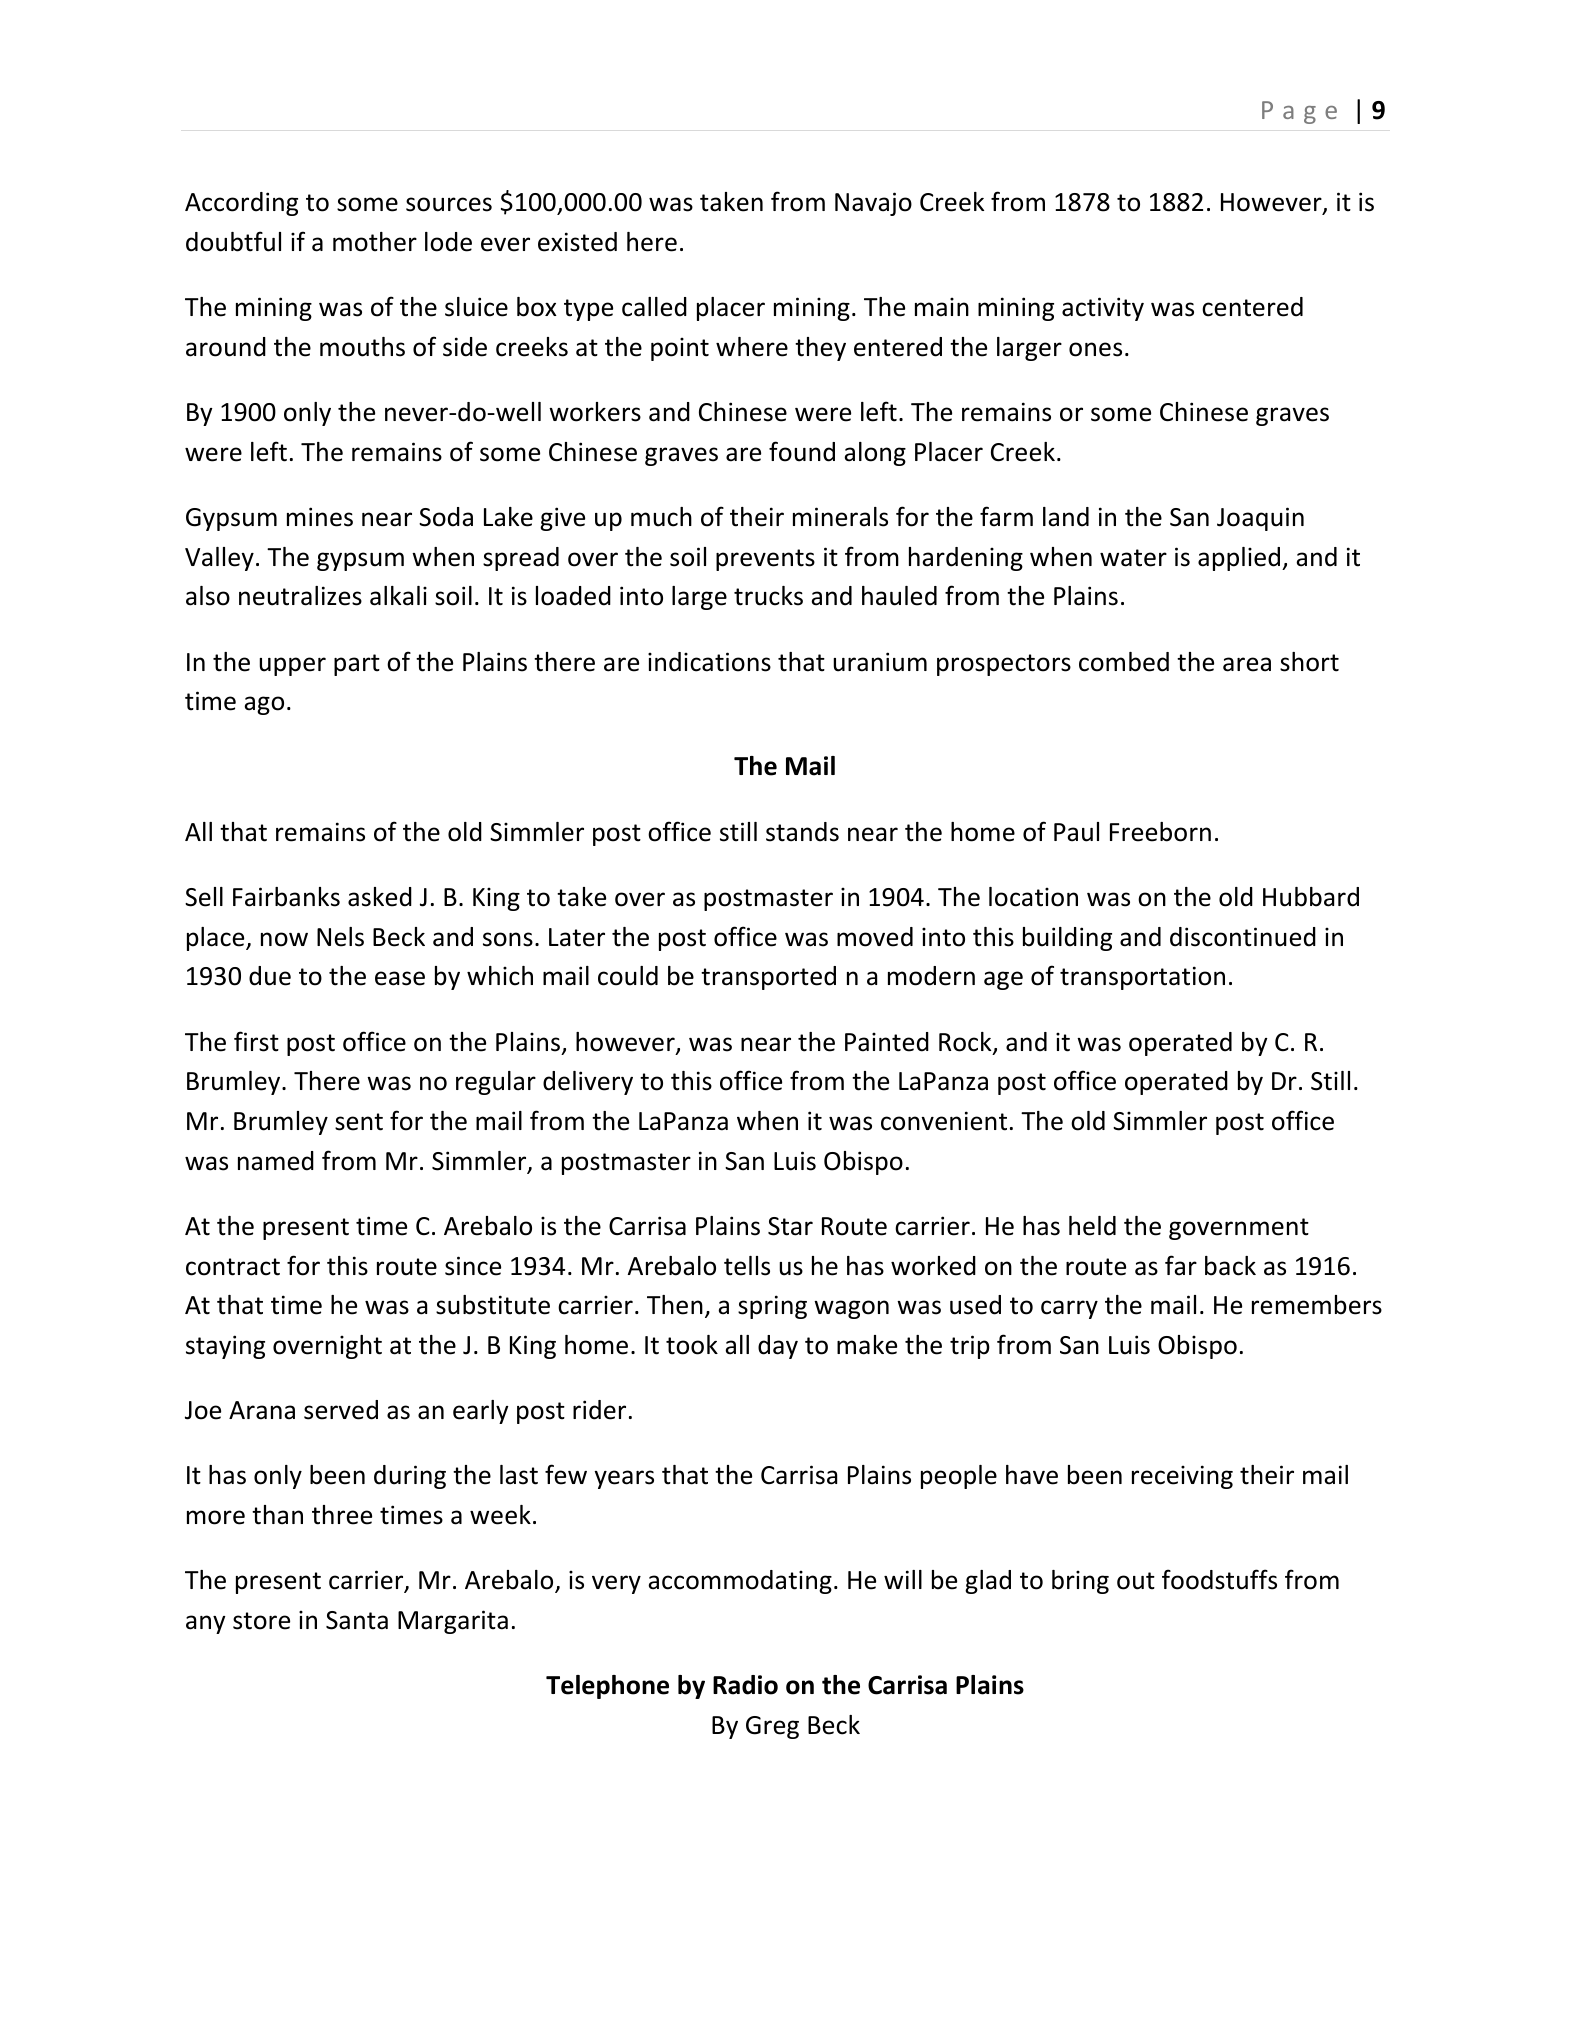  I want to click on asked, so click(380, 897).
